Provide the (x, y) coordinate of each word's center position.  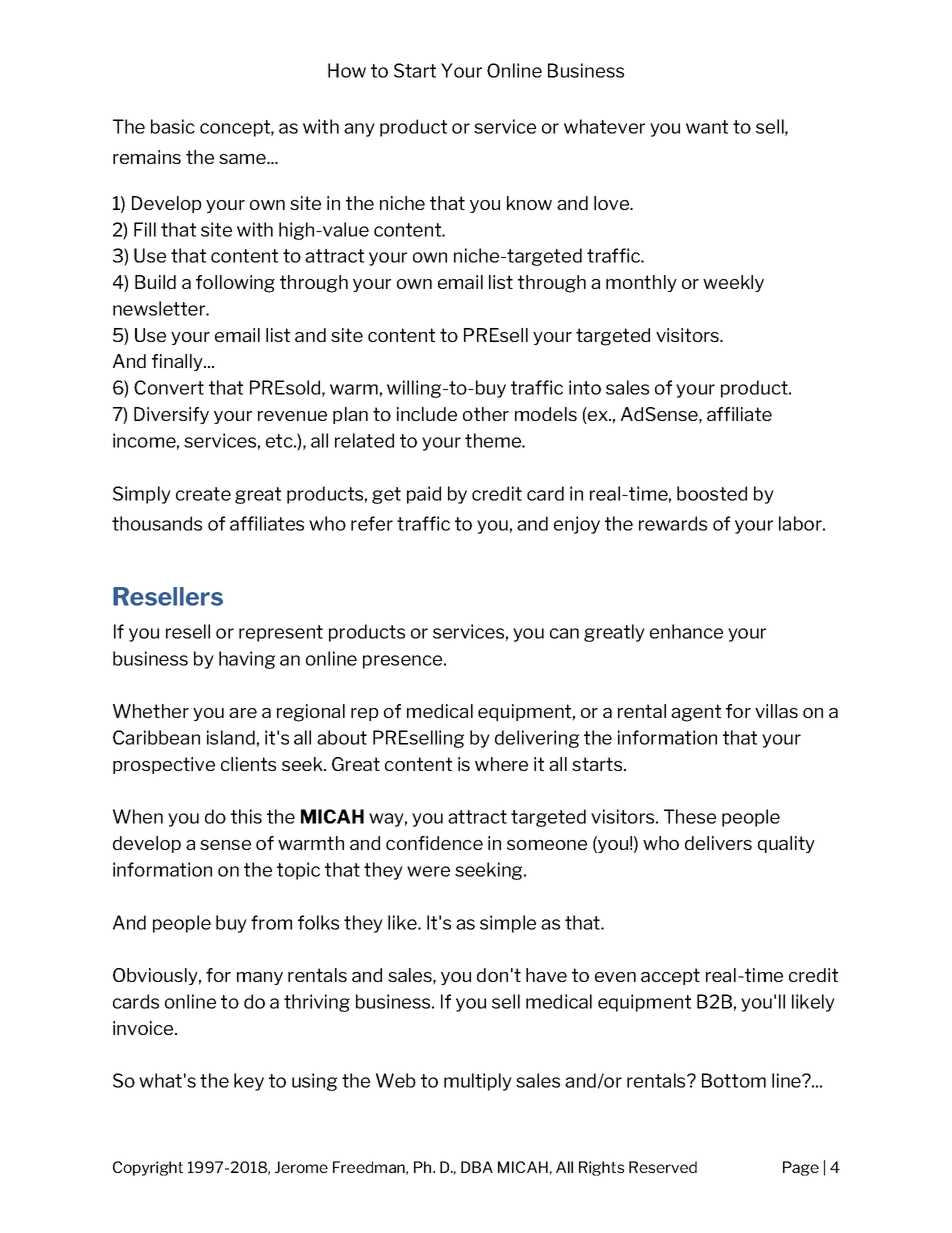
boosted (712, 493)
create (203, 494)
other (486, 414)
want (707, 127)
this (246, 816)
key (249, 1082)
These (690, 816)
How (347, 70)
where (501, 764)
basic (173, 126)
